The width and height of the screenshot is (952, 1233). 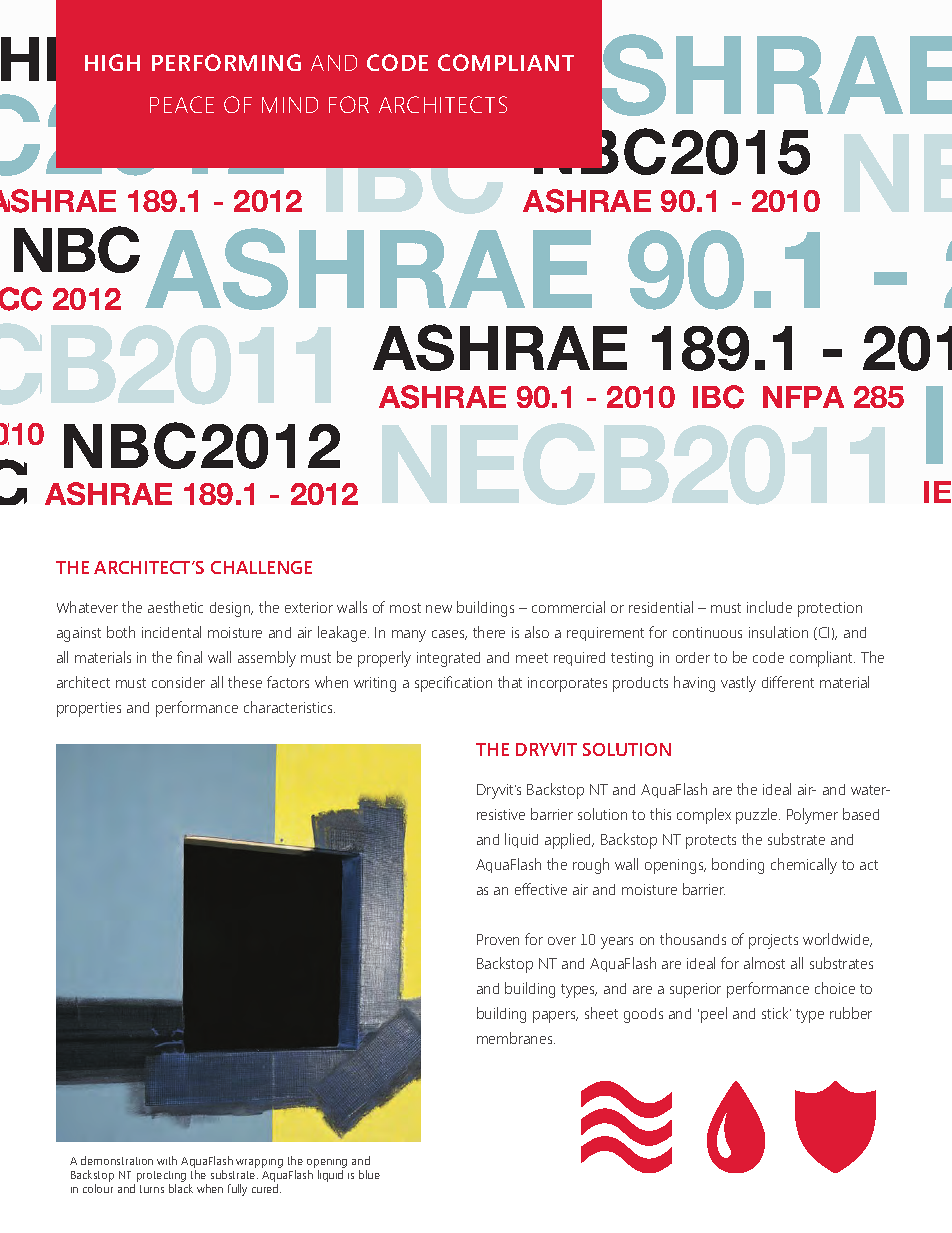 What do you see at coordinates (226, 62) in the screenshot?
I see `Performing` at bounding box center [226, 62].
